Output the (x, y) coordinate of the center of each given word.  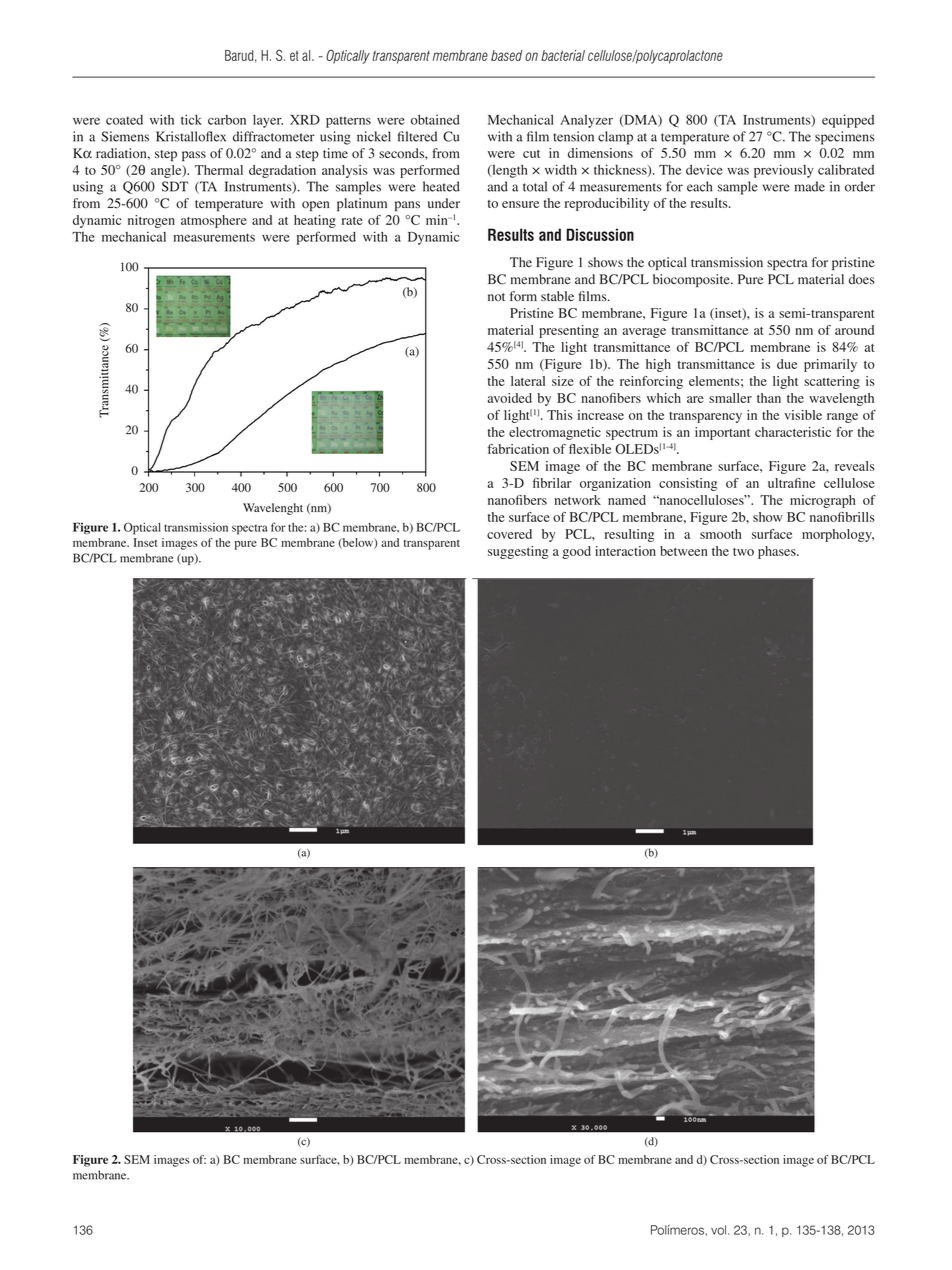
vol (720, 1230)
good (576, 552)
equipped (848, 121)
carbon (227, 120)
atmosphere (214, 221)
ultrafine (791, 483)
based (507, 55)
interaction (625, 551)
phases (778, 552)
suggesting (518, 552)
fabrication (518, 449)
